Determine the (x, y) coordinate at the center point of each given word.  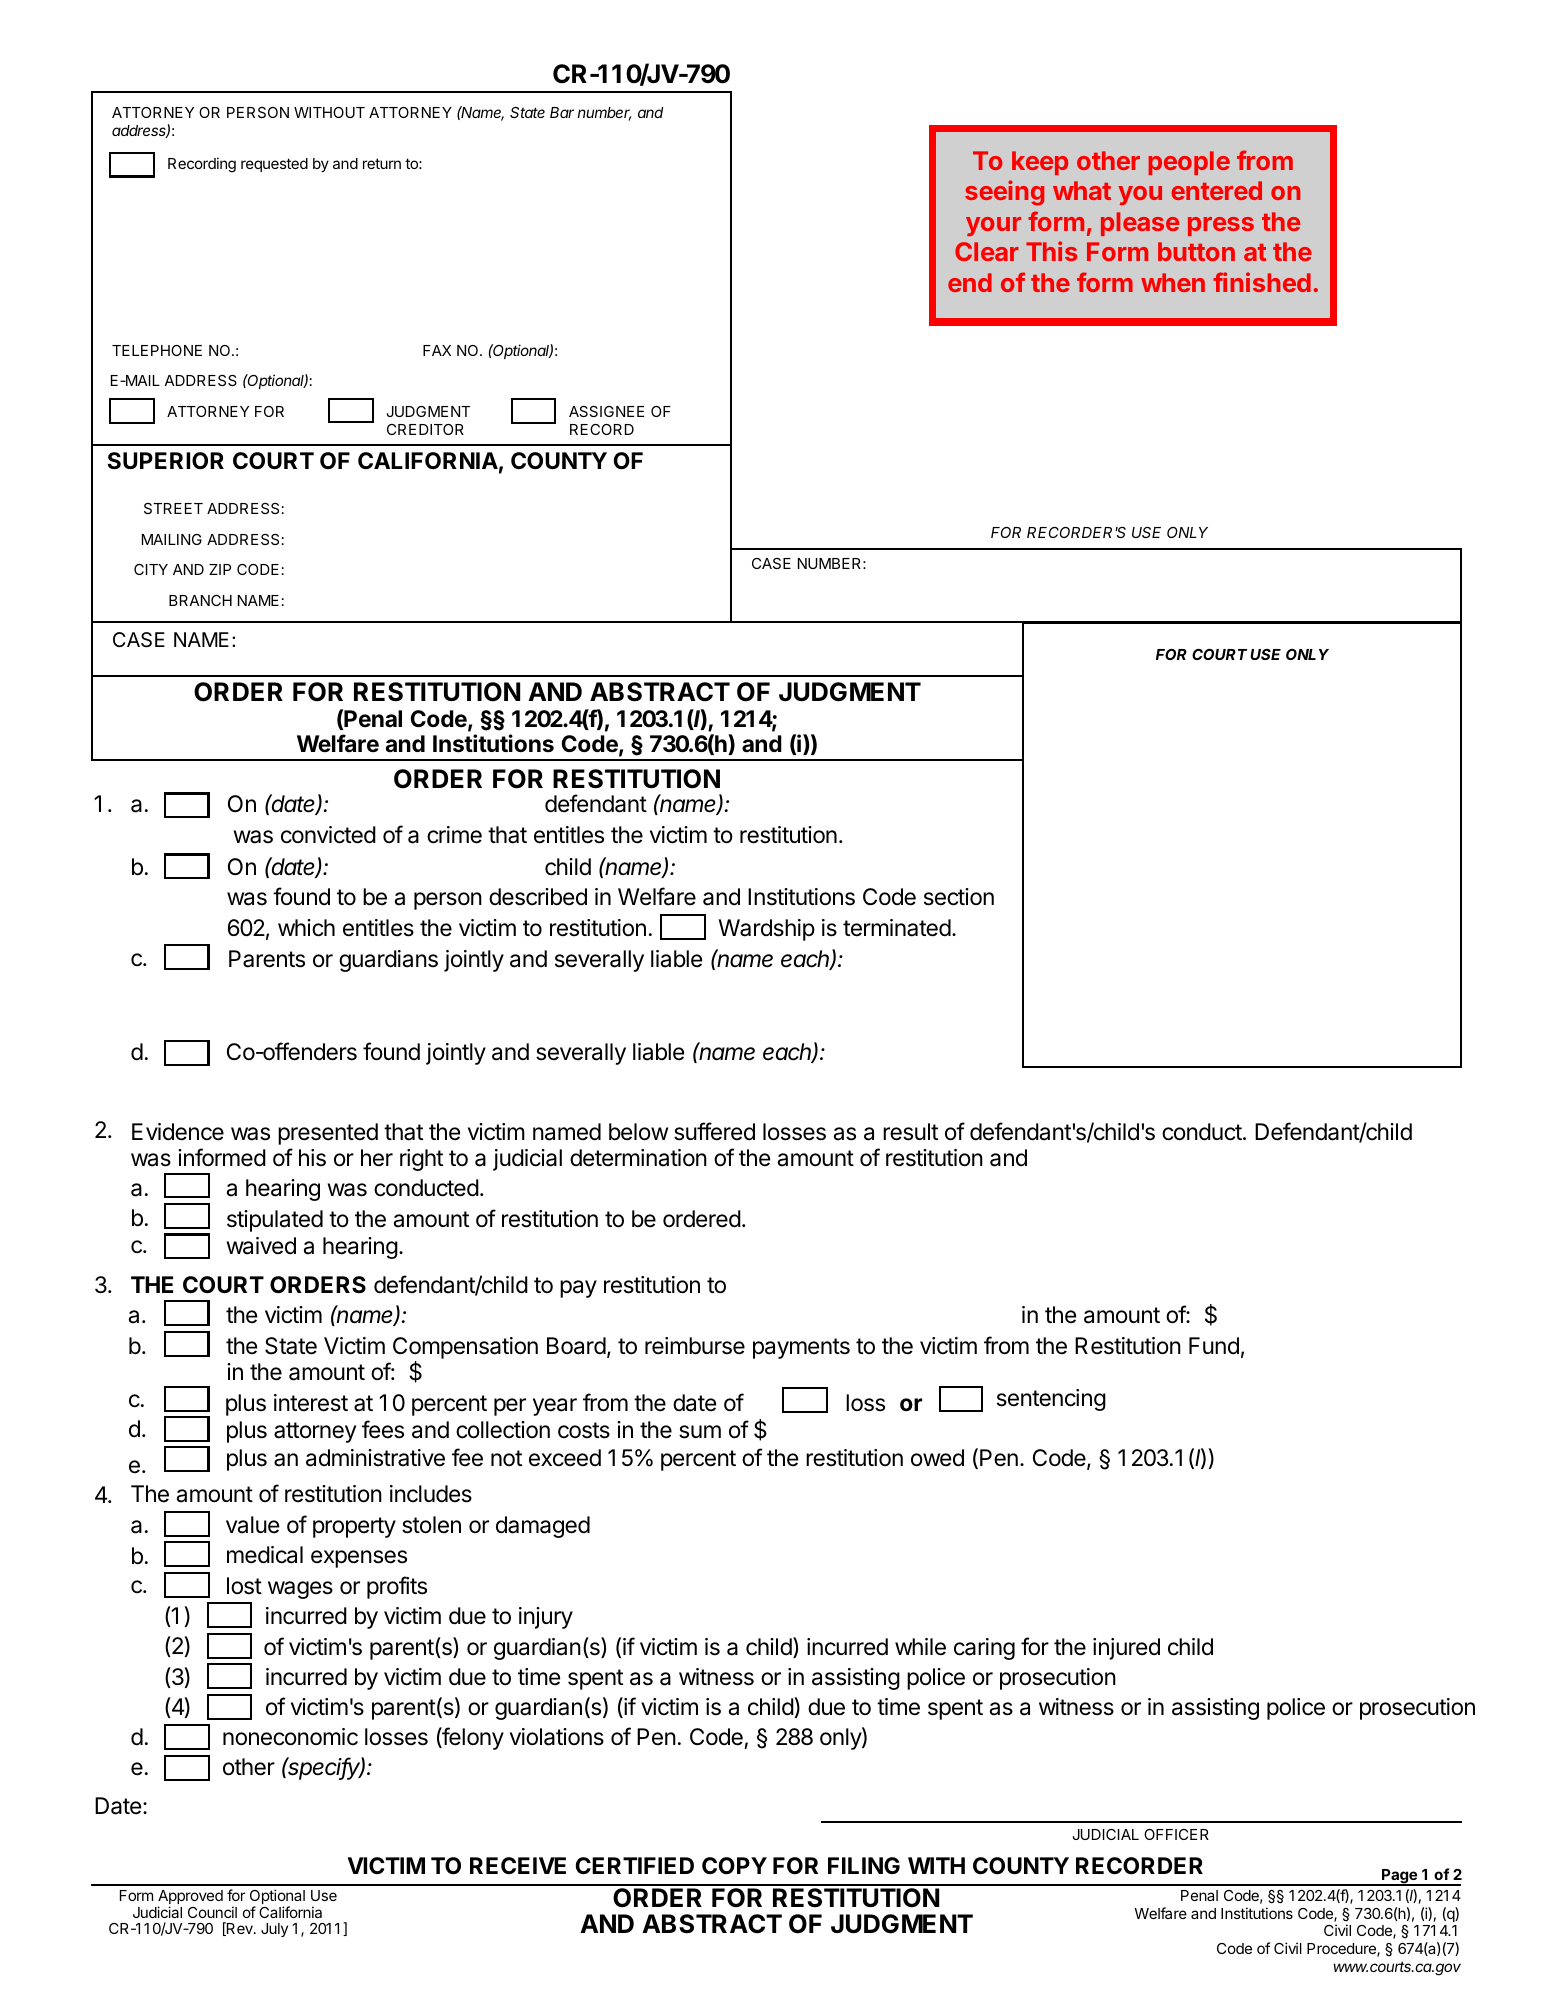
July (274, 1930)
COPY (734, 1866)
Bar (562, 112)
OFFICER (1176, 1834)
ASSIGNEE (606, 411)
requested (274, 165)
